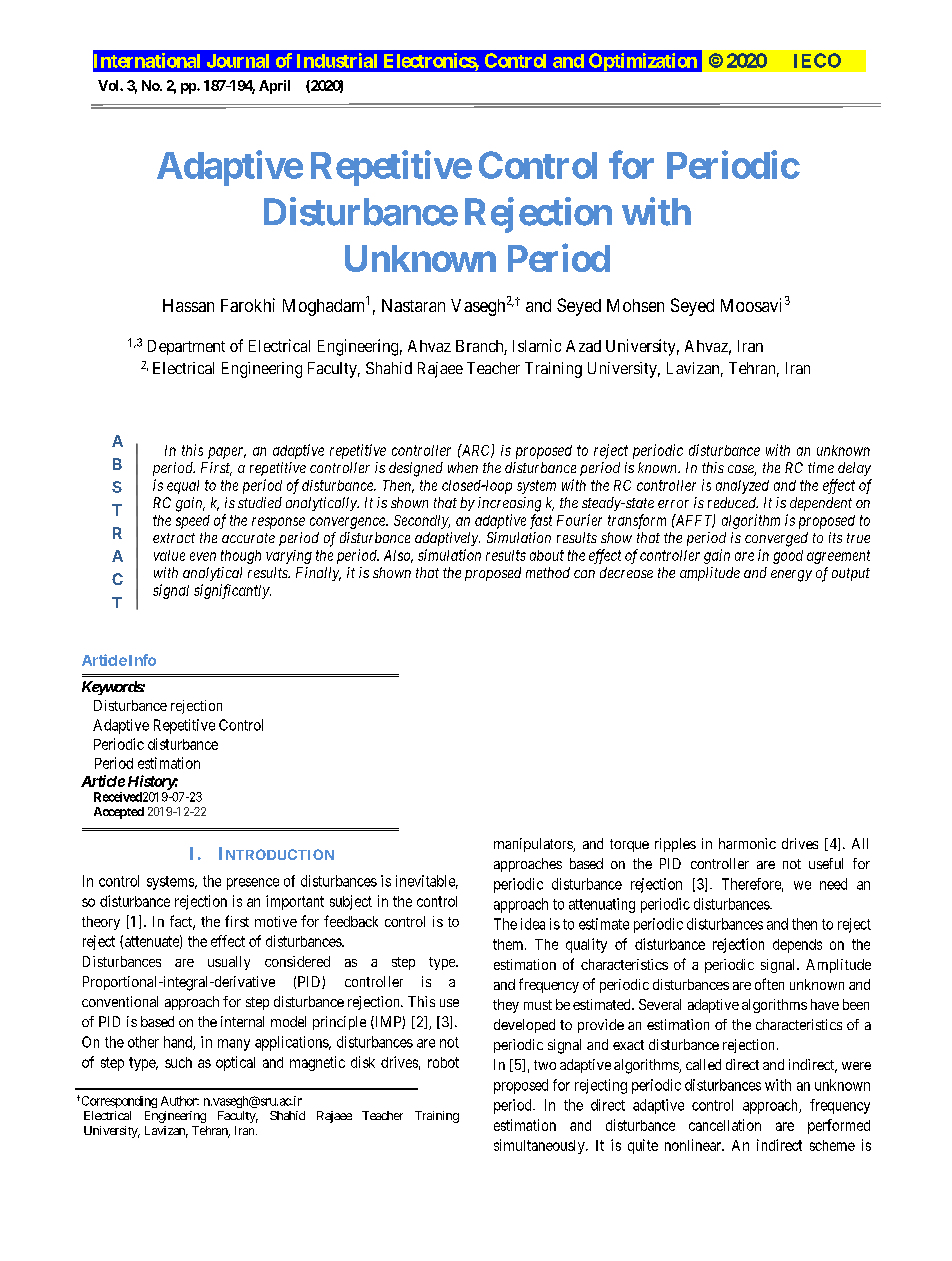 The height and width of the image is (1261, 952). What do you see at coordinates (537, 345) in the image?
I see `Islamic` at bounding box center [537, 345].
